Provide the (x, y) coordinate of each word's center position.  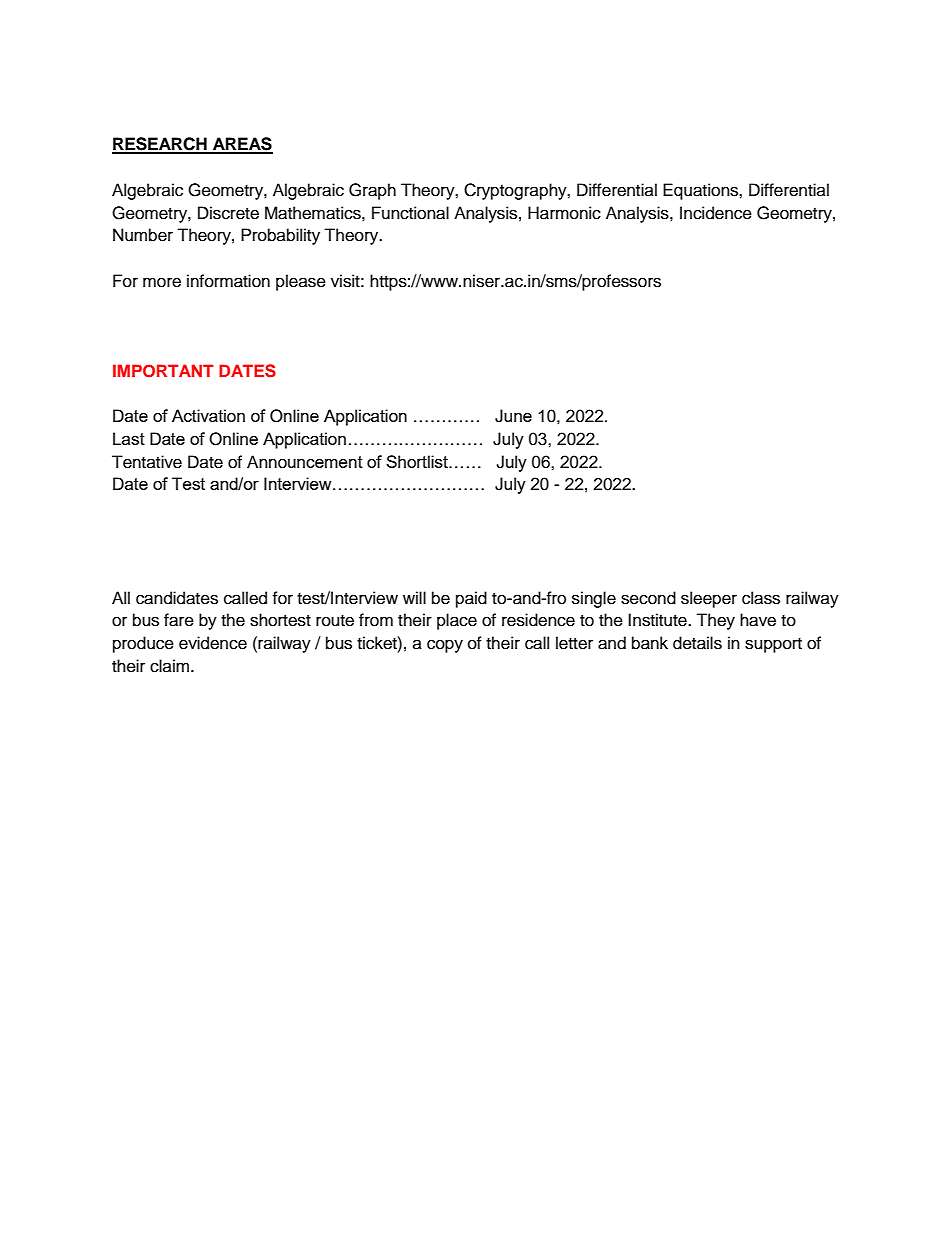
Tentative (147, 462)
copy (445, 646)
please (301, 282)
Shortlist (418, 461)
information (228, 281)
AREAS (242, 145)
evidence (213, 643)
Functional (410, 213)
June (513, 416)
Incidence (716, 213)
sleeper (709, 599)
